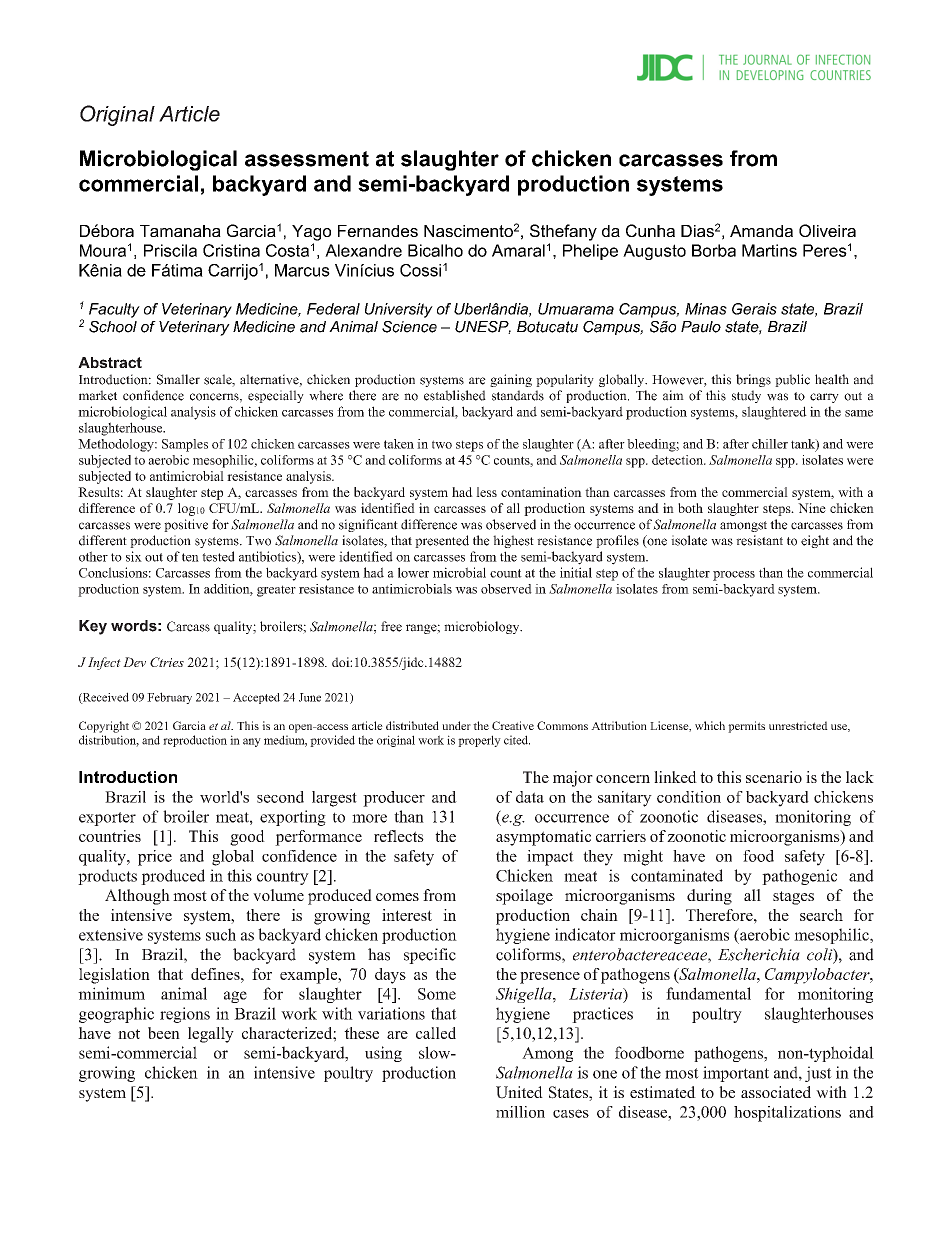  What do you see at coordinates (761, 231) in the screenshot?
I see `Amanda` at bounding box center [761, 231].
